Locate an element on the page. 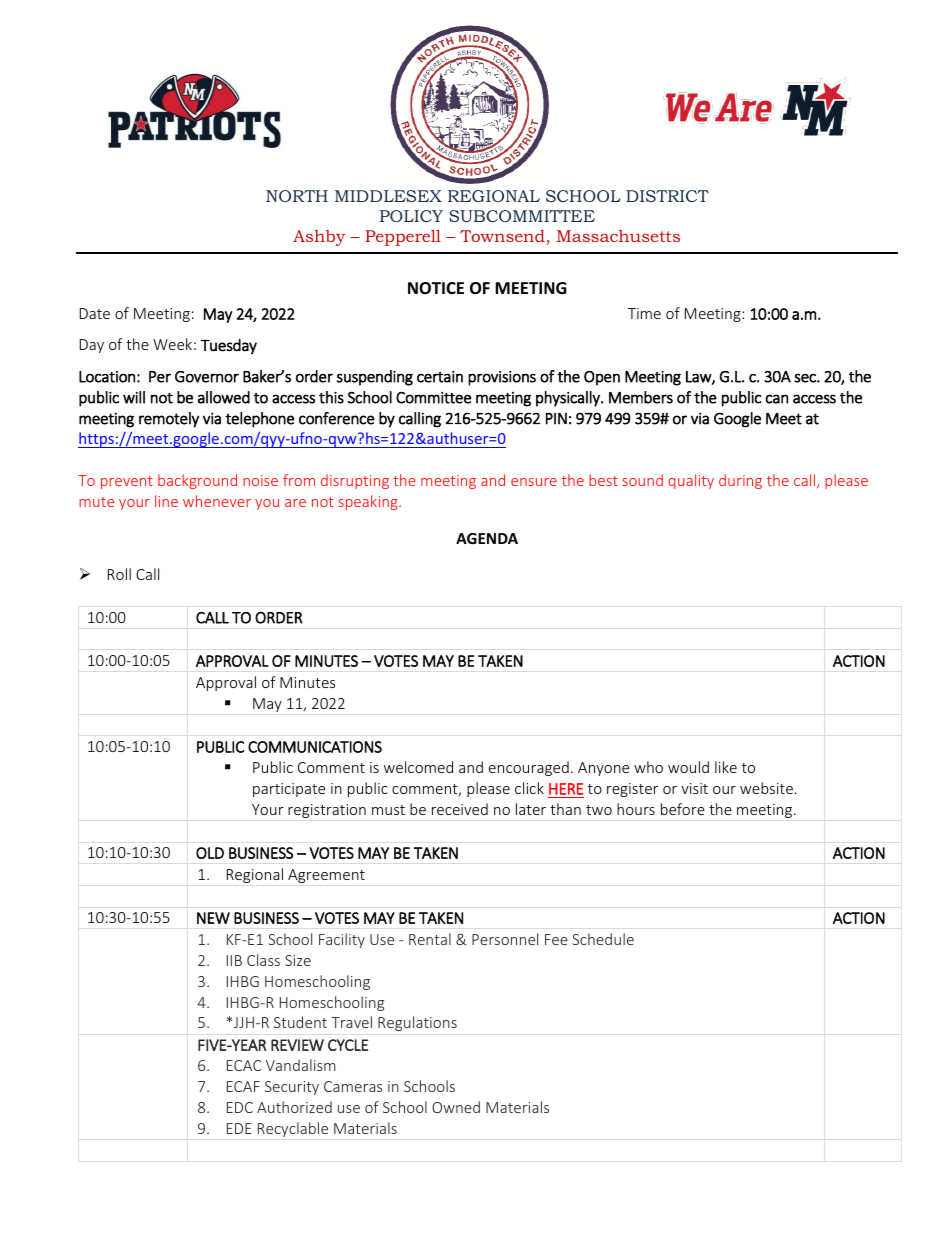 This image has height=1233, width=952. AGENDA is located at coordinates (487, 538).
